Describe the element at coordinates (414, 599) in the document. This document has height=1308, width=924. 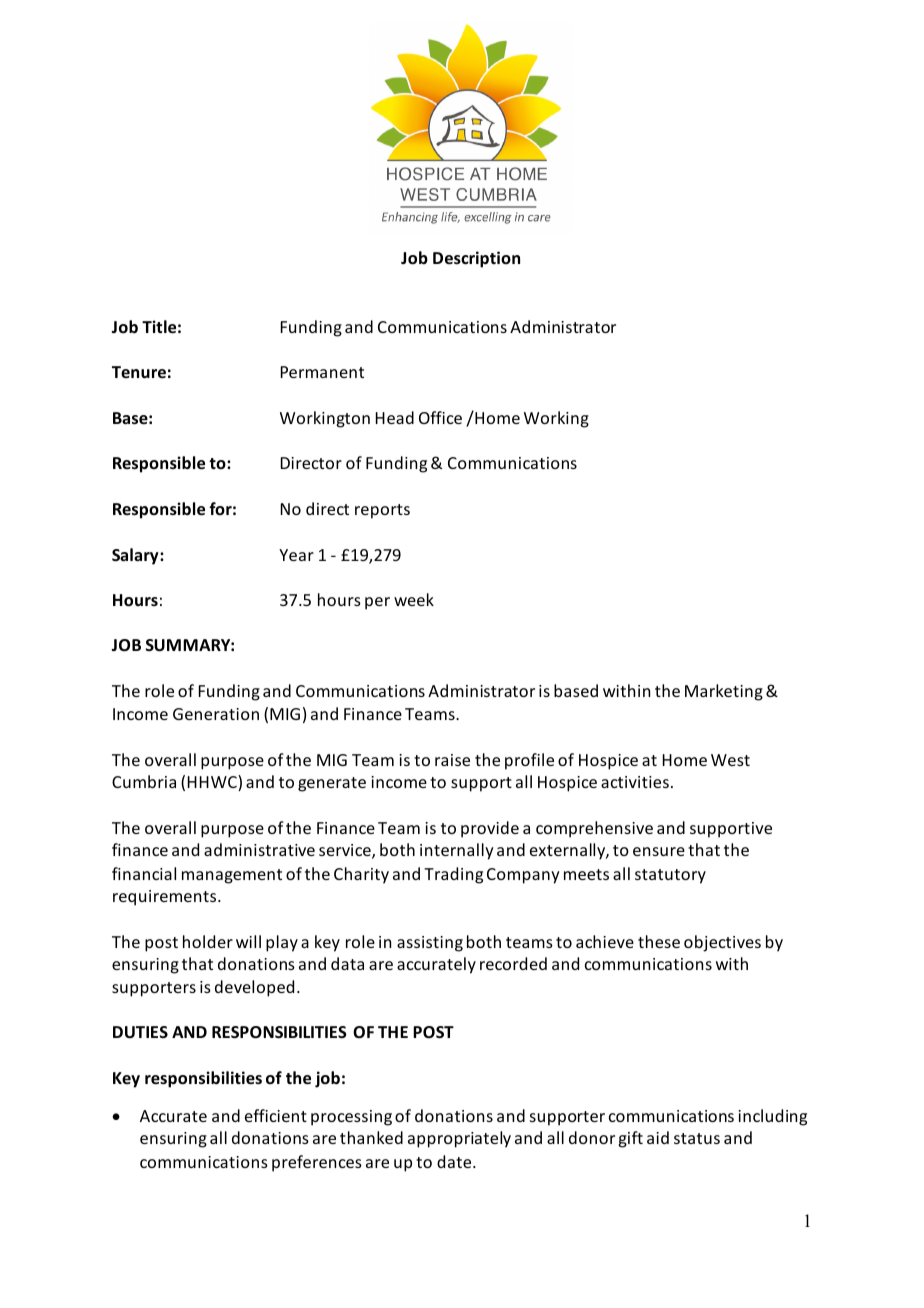
I see `week` at that location.
